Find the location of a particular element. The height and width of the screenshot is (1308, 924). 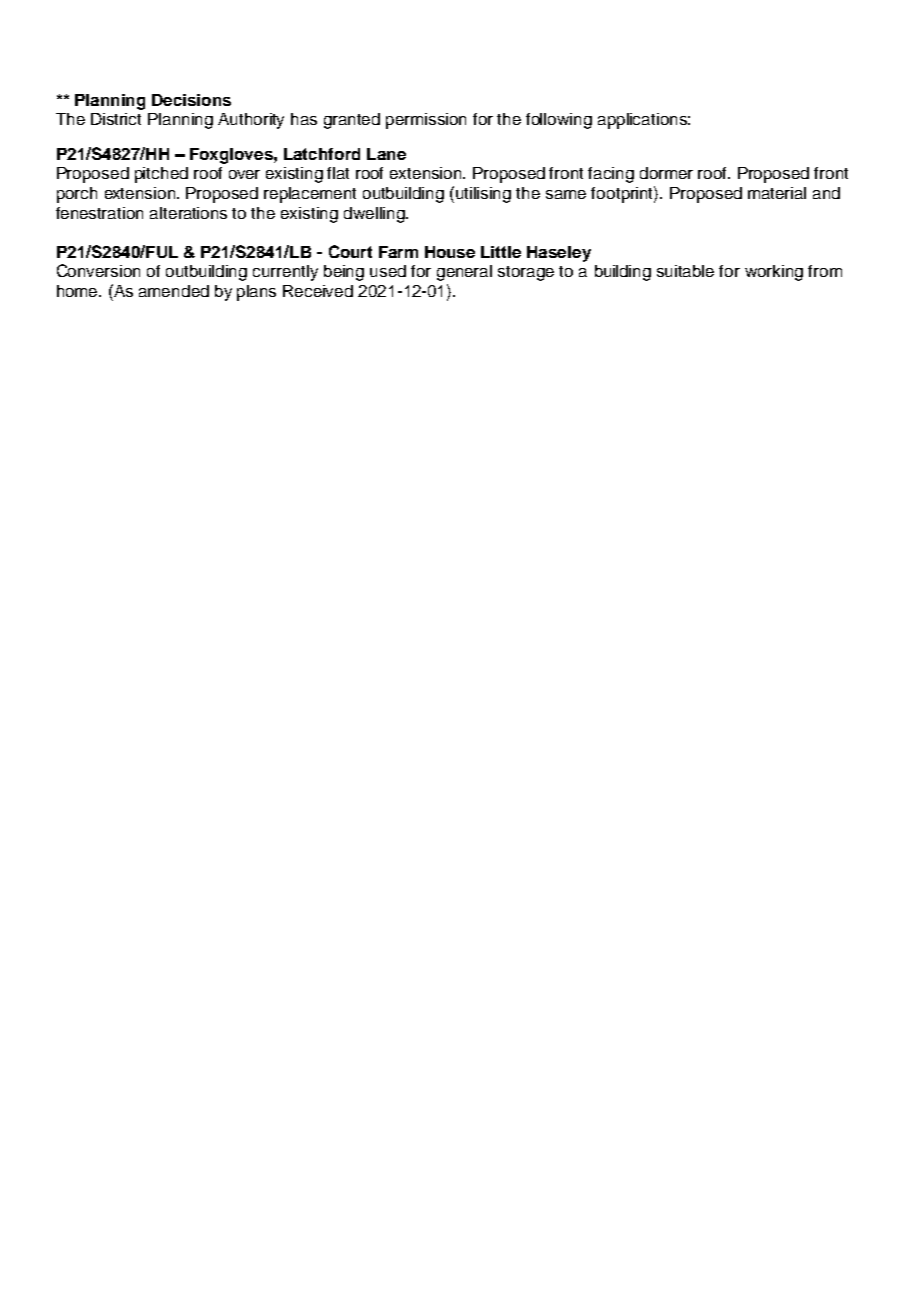

Court is located at coordinates (350, 251).
